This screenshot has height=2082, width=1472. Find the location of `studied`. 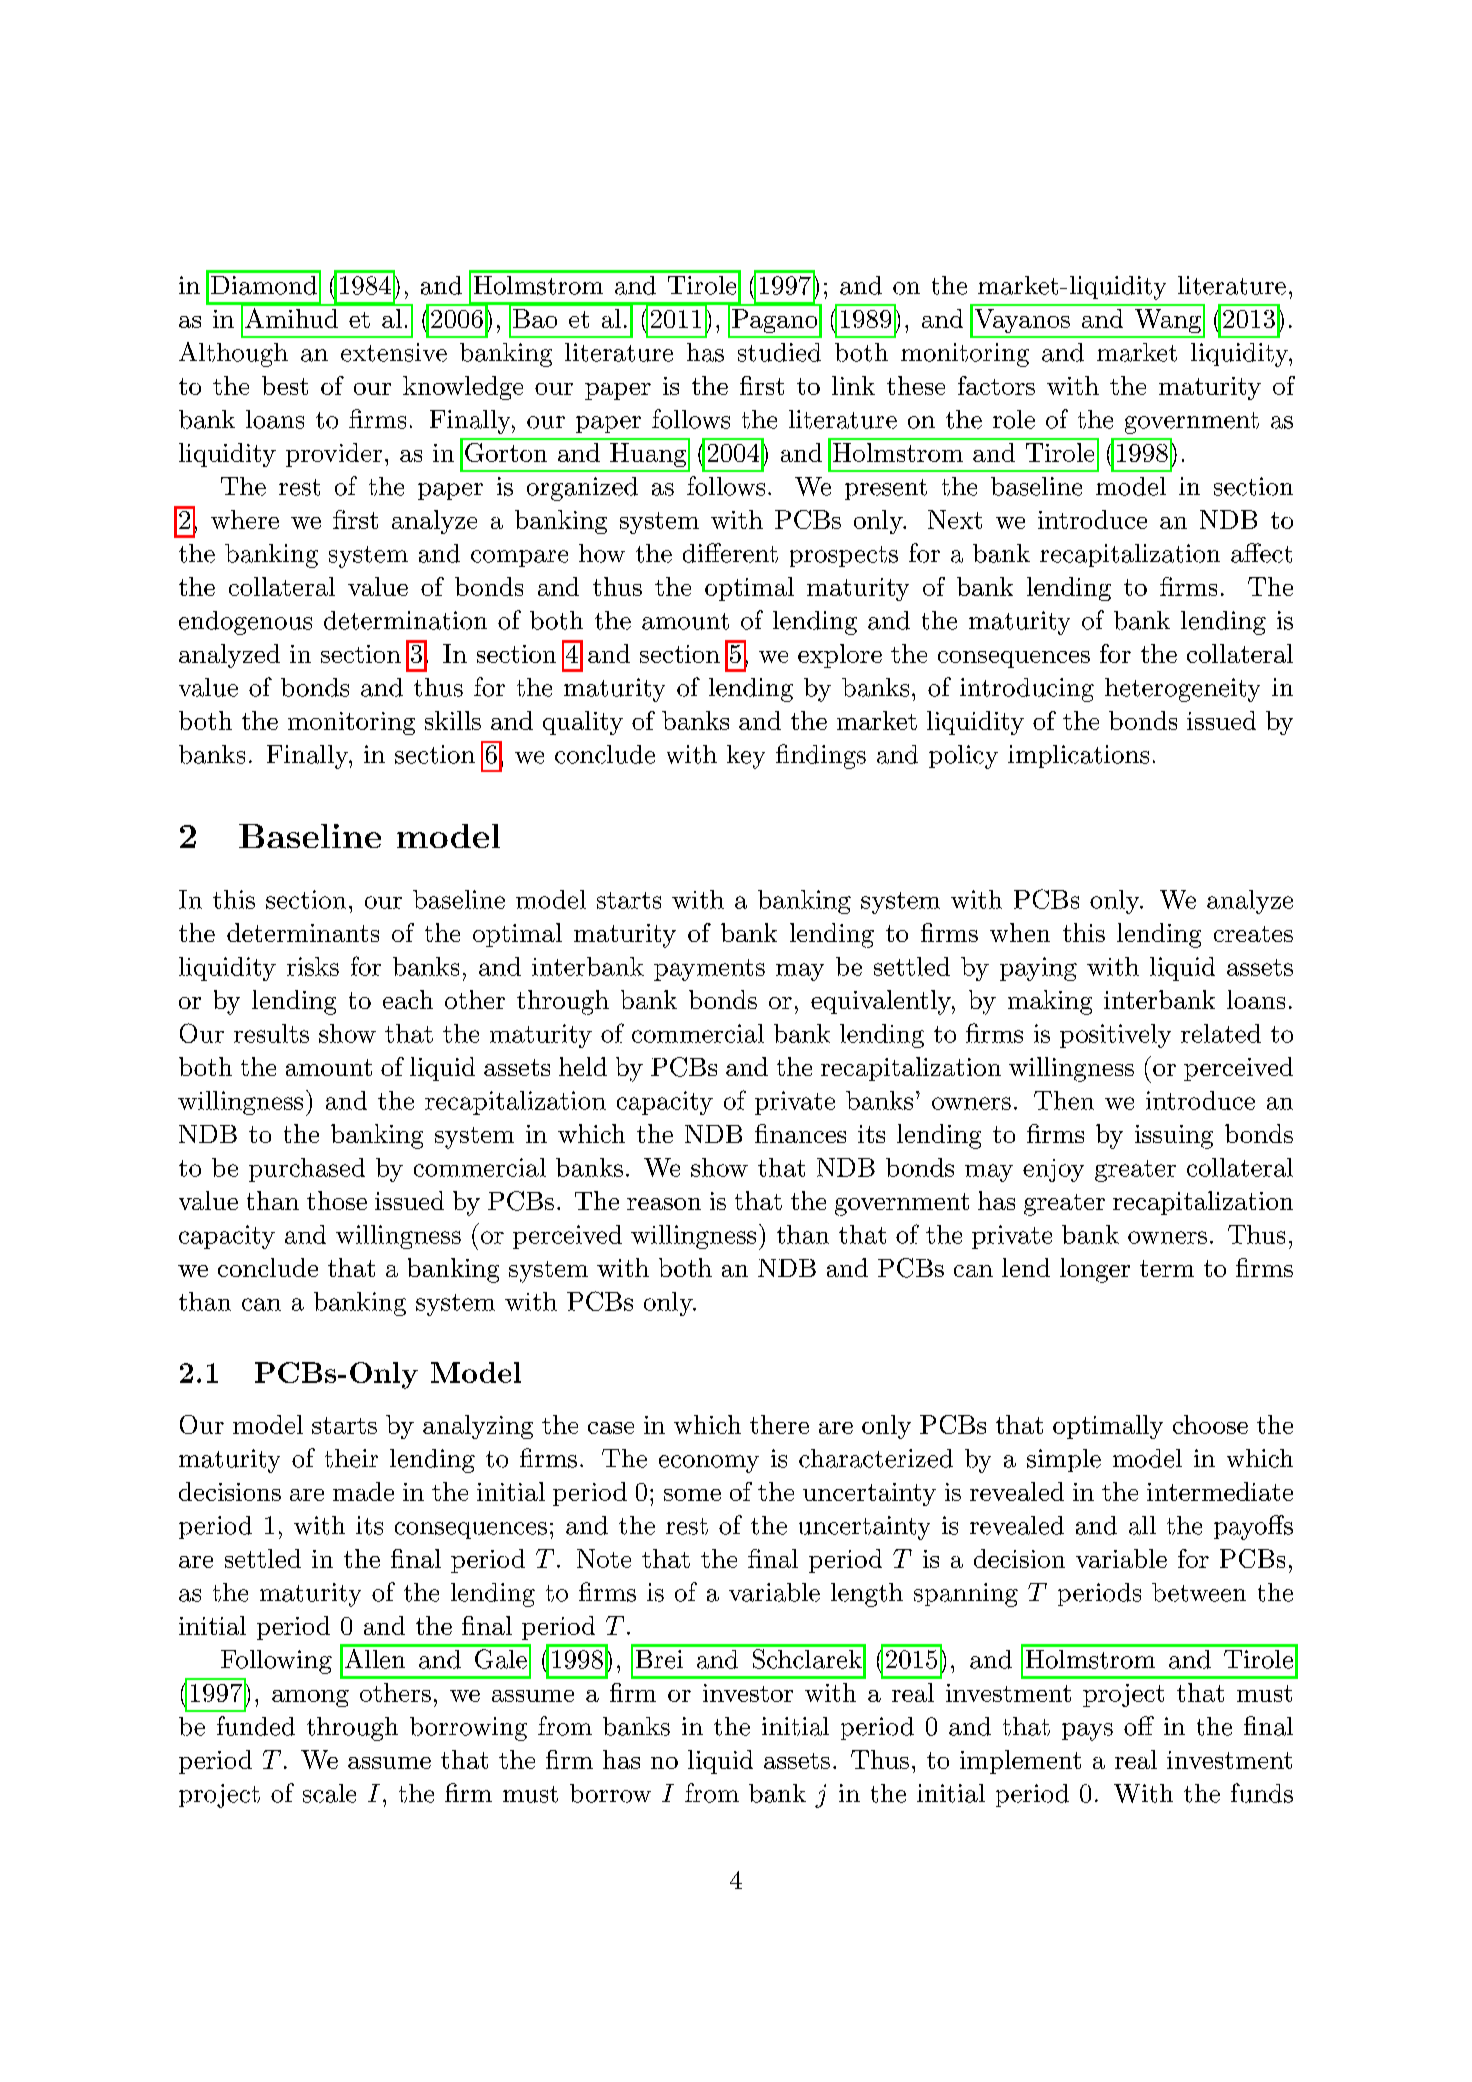

studied is located at coordinates (779, 352).
